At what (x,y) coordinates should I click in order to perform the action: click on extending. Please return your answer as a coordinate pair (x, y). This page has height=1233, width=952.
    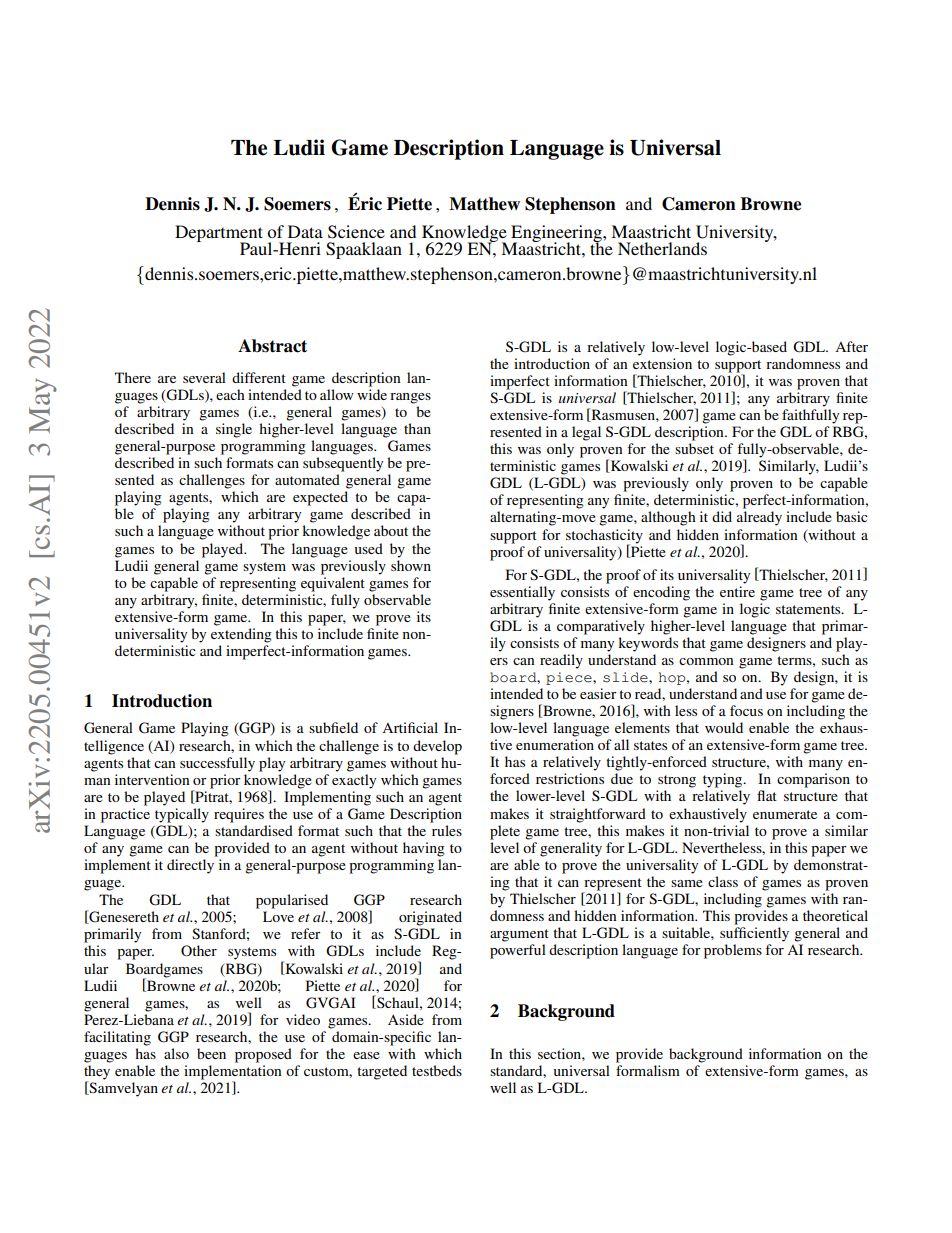
    Looking at the image, I should click on (241, 635).
